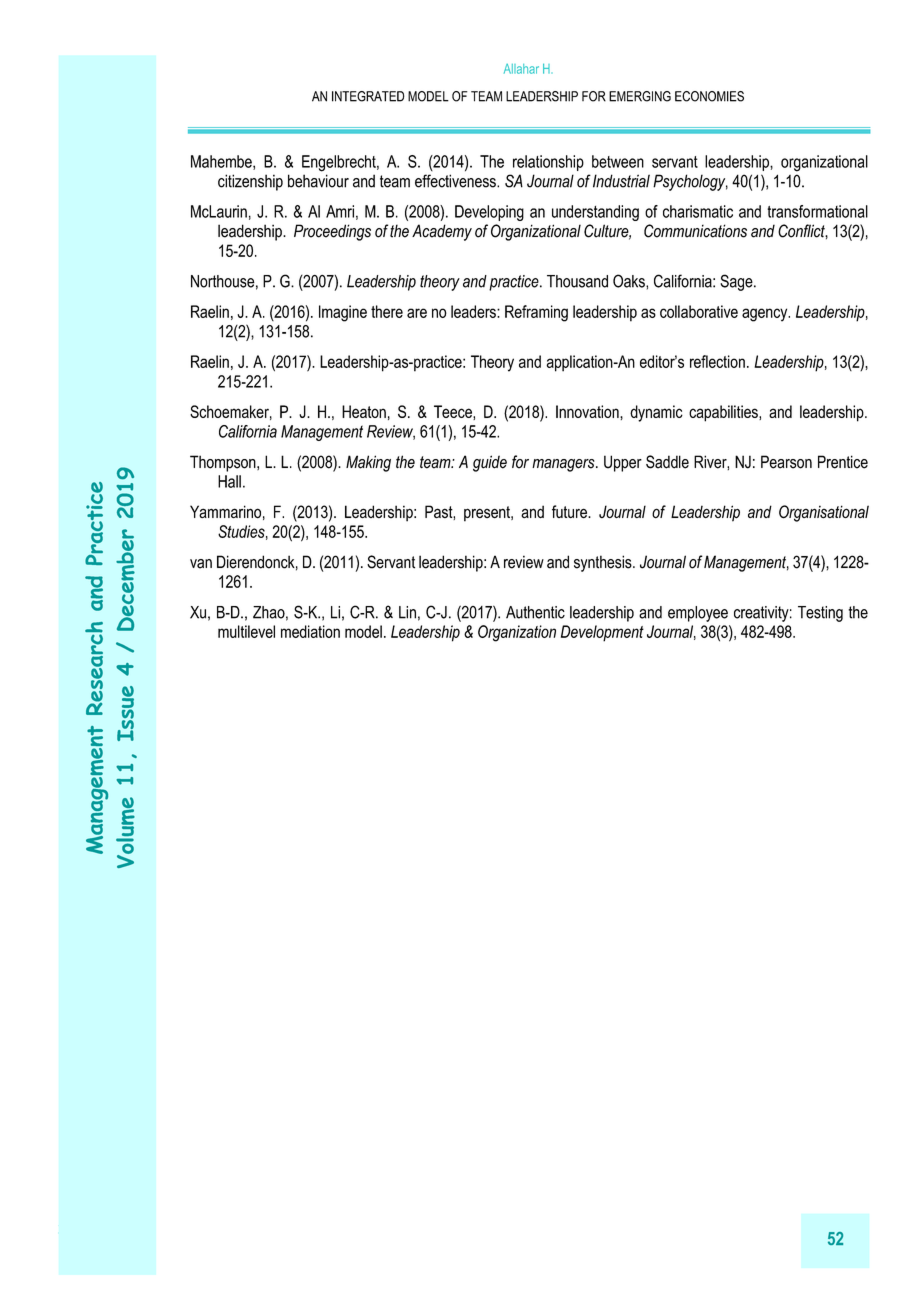 This image has width=924, height=1307. I want to click on Pearson, so click(786, 462).
